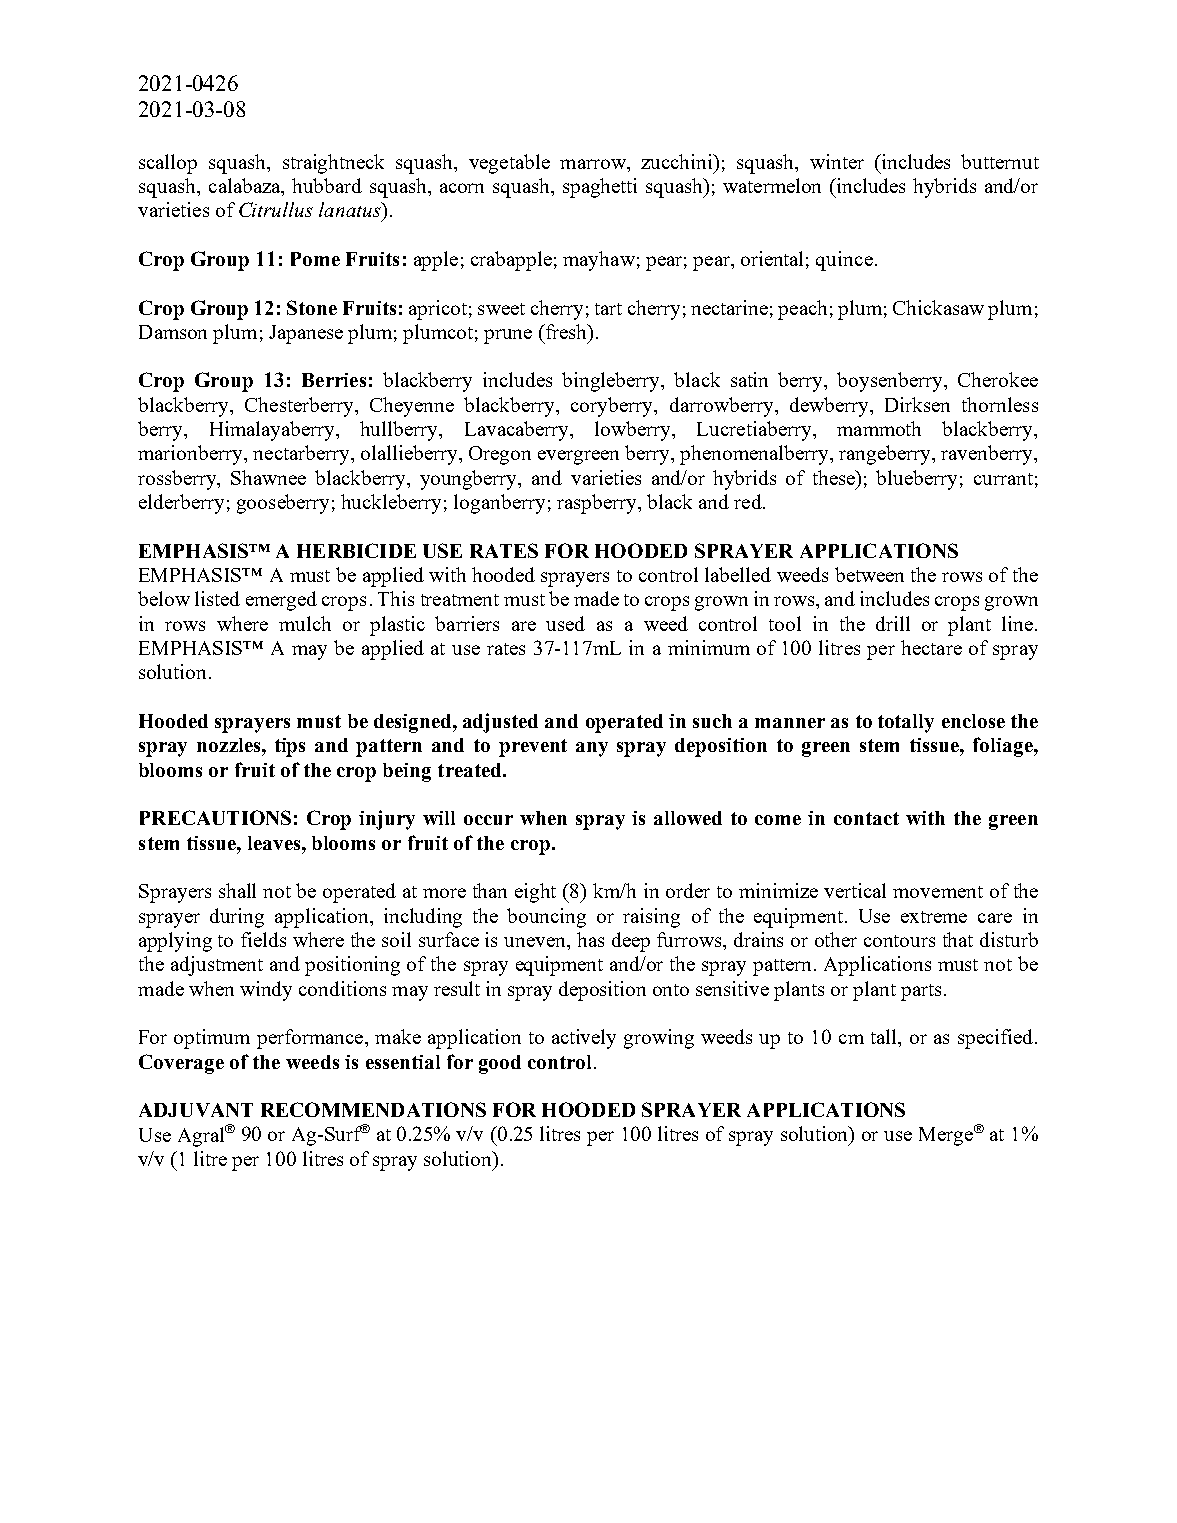 Image resolution: width=1177 pixels, height=1523 pixels. What do you see at coordinates (835, 477) in the screenshot?
I see `these` at bounding box center [835, 477].
